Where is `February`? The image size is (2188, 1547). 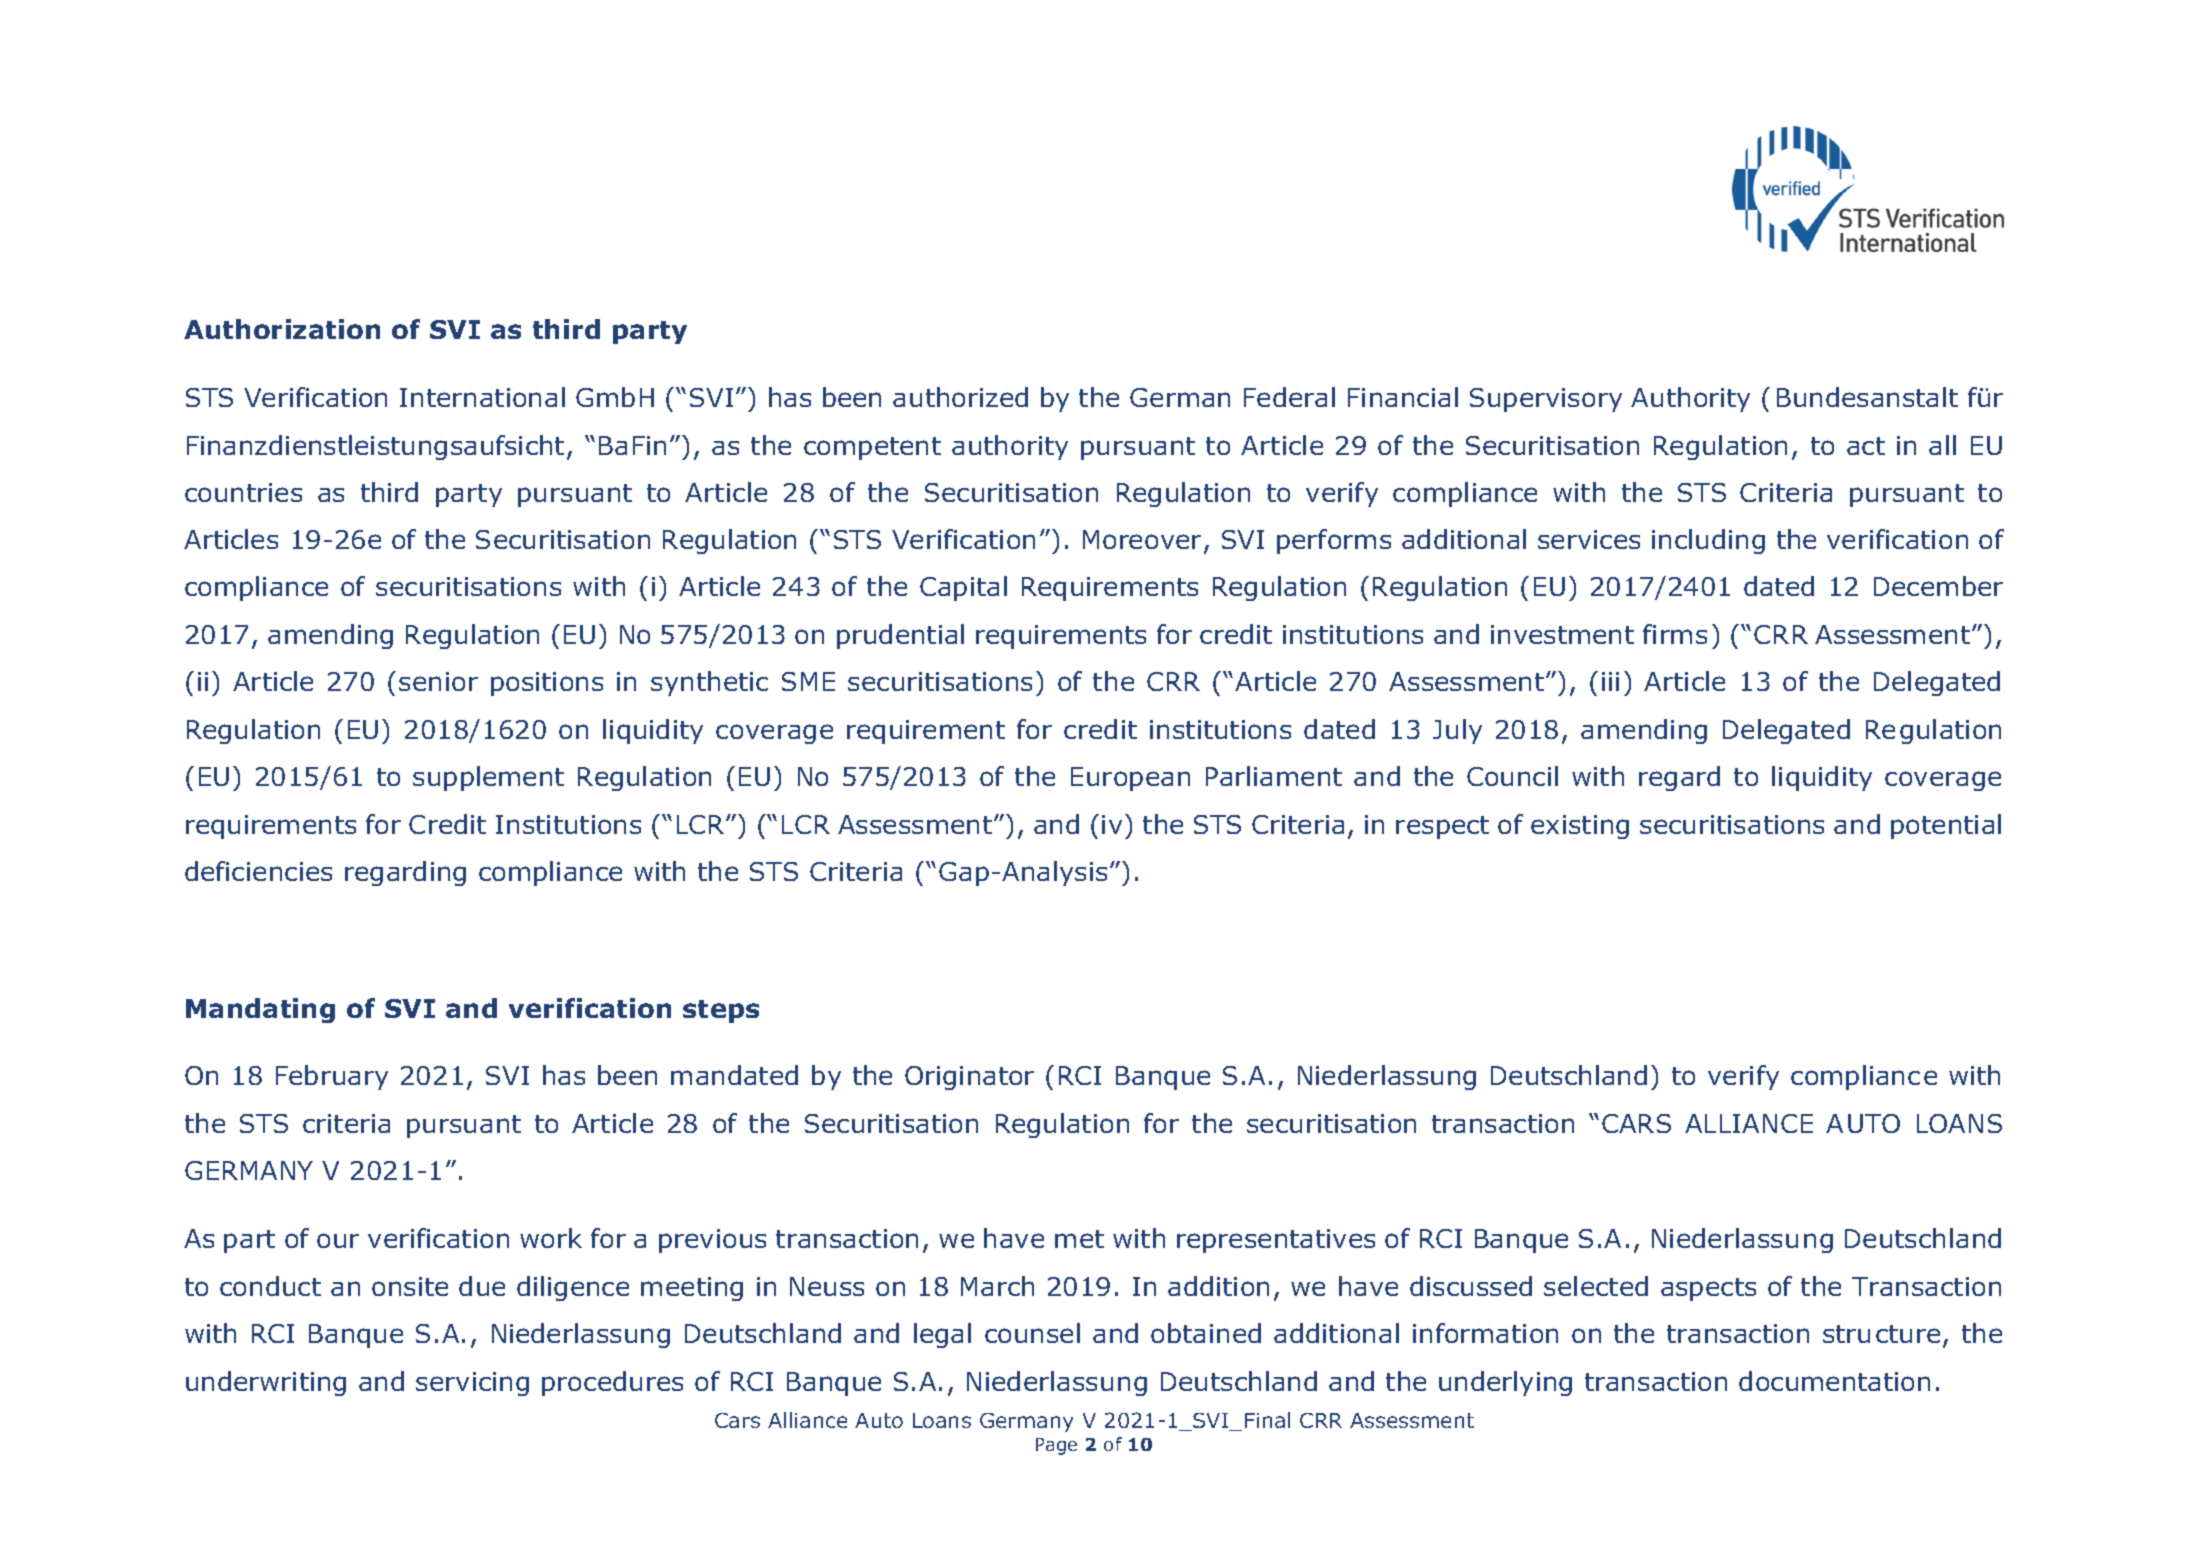 February is located at coordinates (332, 1077).
